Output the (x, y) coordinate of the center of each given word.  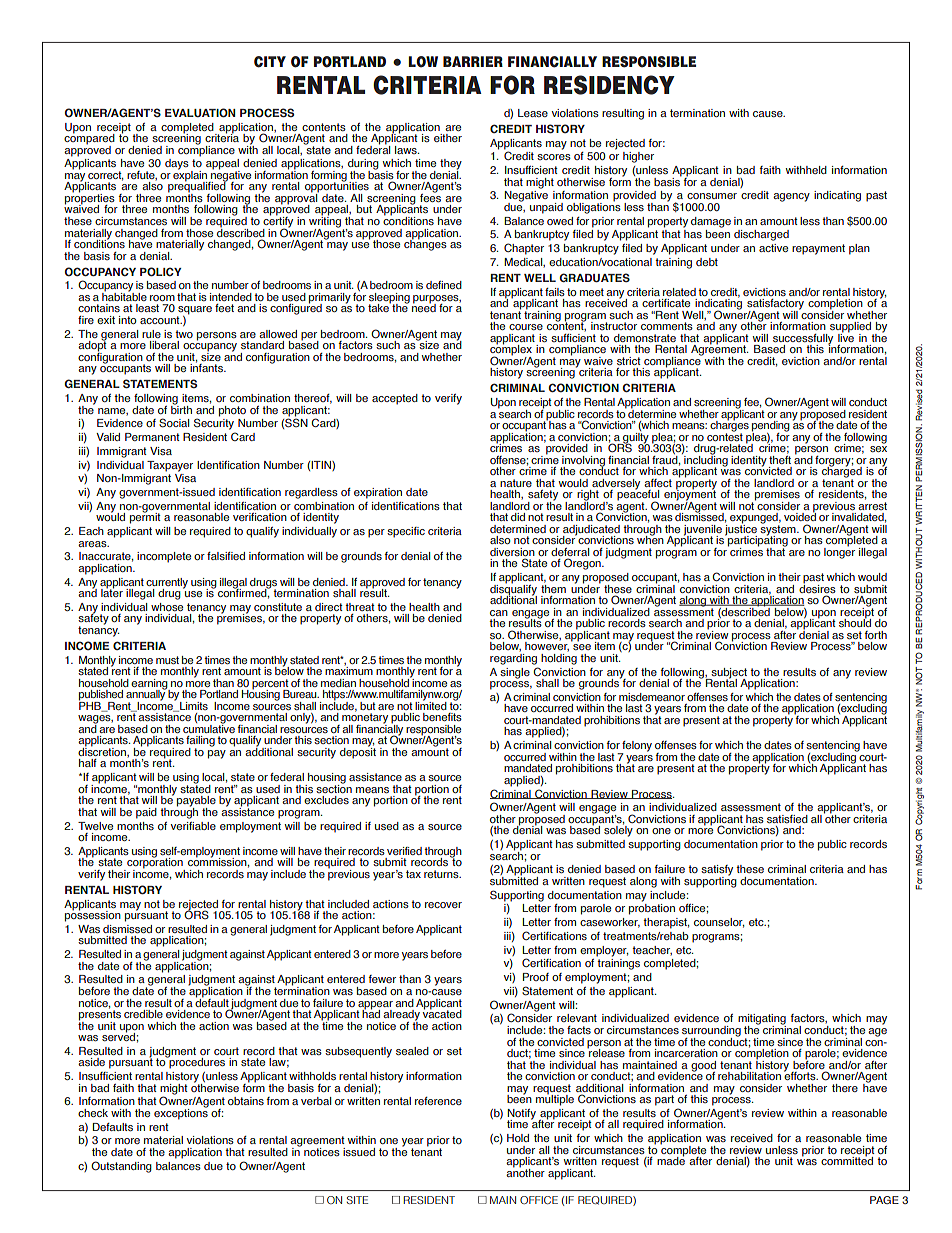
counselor (719, 923)
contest (725, 436)
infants (207, 367)
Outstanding (121, 1167)
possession (93, 915)
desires (817, 587)
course (526, 327)
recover (443, 905)
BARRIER (473, 61)
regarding (513, 658)
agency (791, 197)
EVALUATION (200, 113)
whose (167, 607)
